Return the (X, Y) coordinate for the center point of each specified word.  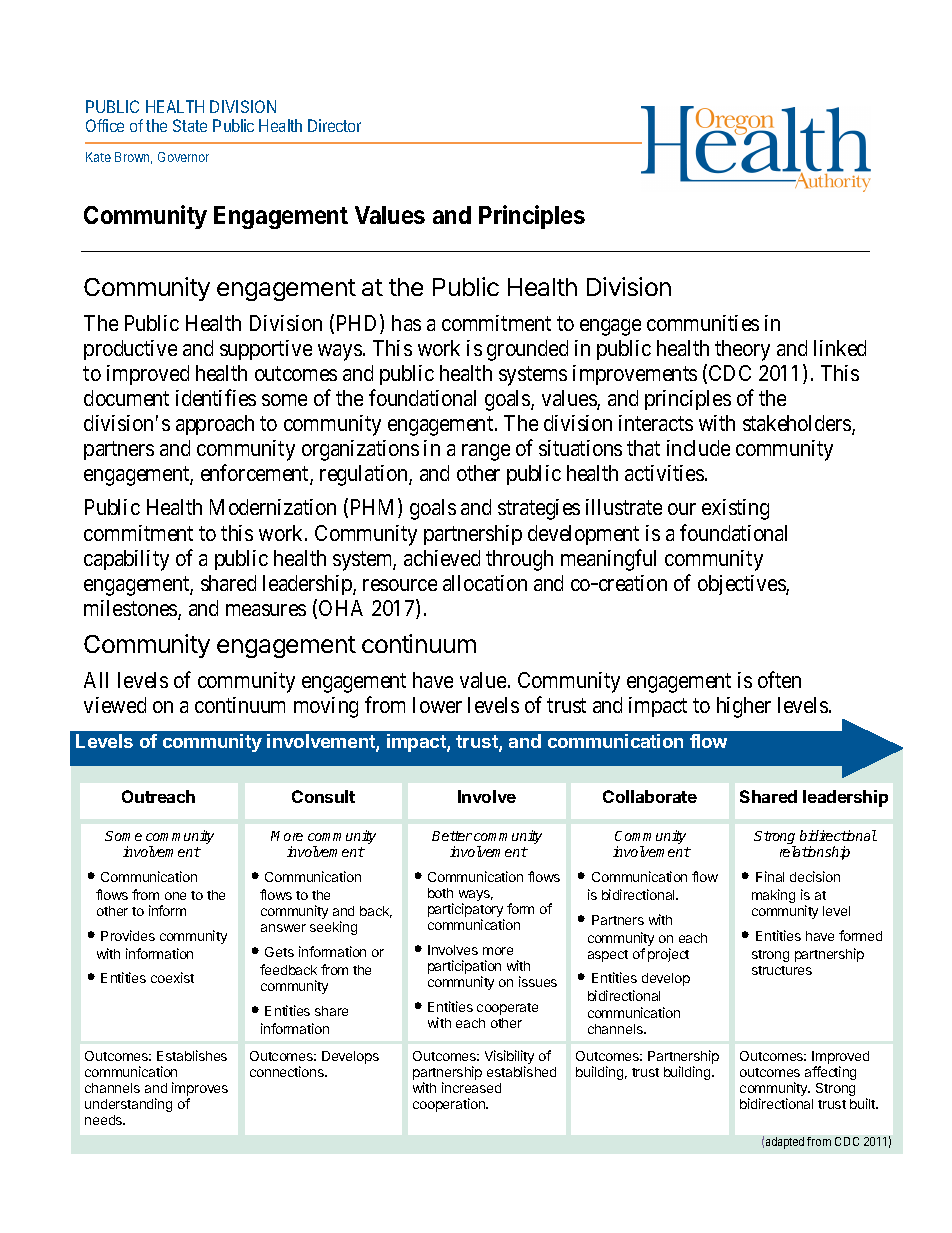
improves (200, 1090)
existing (735, 509)
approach (215, 425)
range (486, 452)
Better (452, 836)
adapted (785, 1143)
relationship (815, 853)
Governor (183, 157)
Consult (323, 796)
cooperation (450, 1105)
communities (703, 323)
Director (334, 125)
